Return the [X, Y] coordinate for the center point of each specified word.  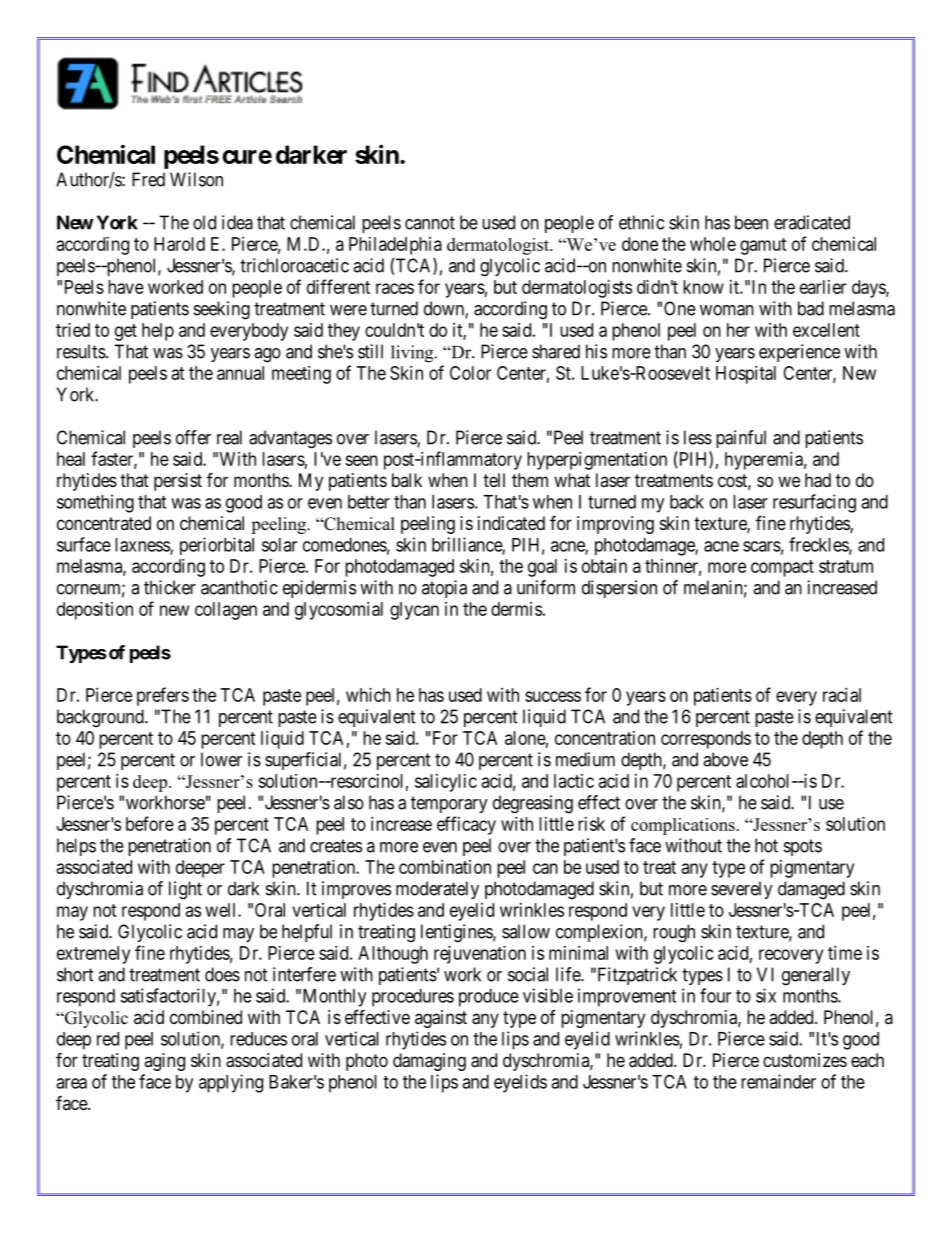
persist [178, 482]
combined [206, 1017]
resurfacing [814, 503]
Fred [148, 179]
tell [494, 480]
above [725, 759]
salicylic [446, 783]
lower [221, 759]
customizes [805, 1060]
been [751, 222]
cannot [430, 223]
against [441, 1019]
